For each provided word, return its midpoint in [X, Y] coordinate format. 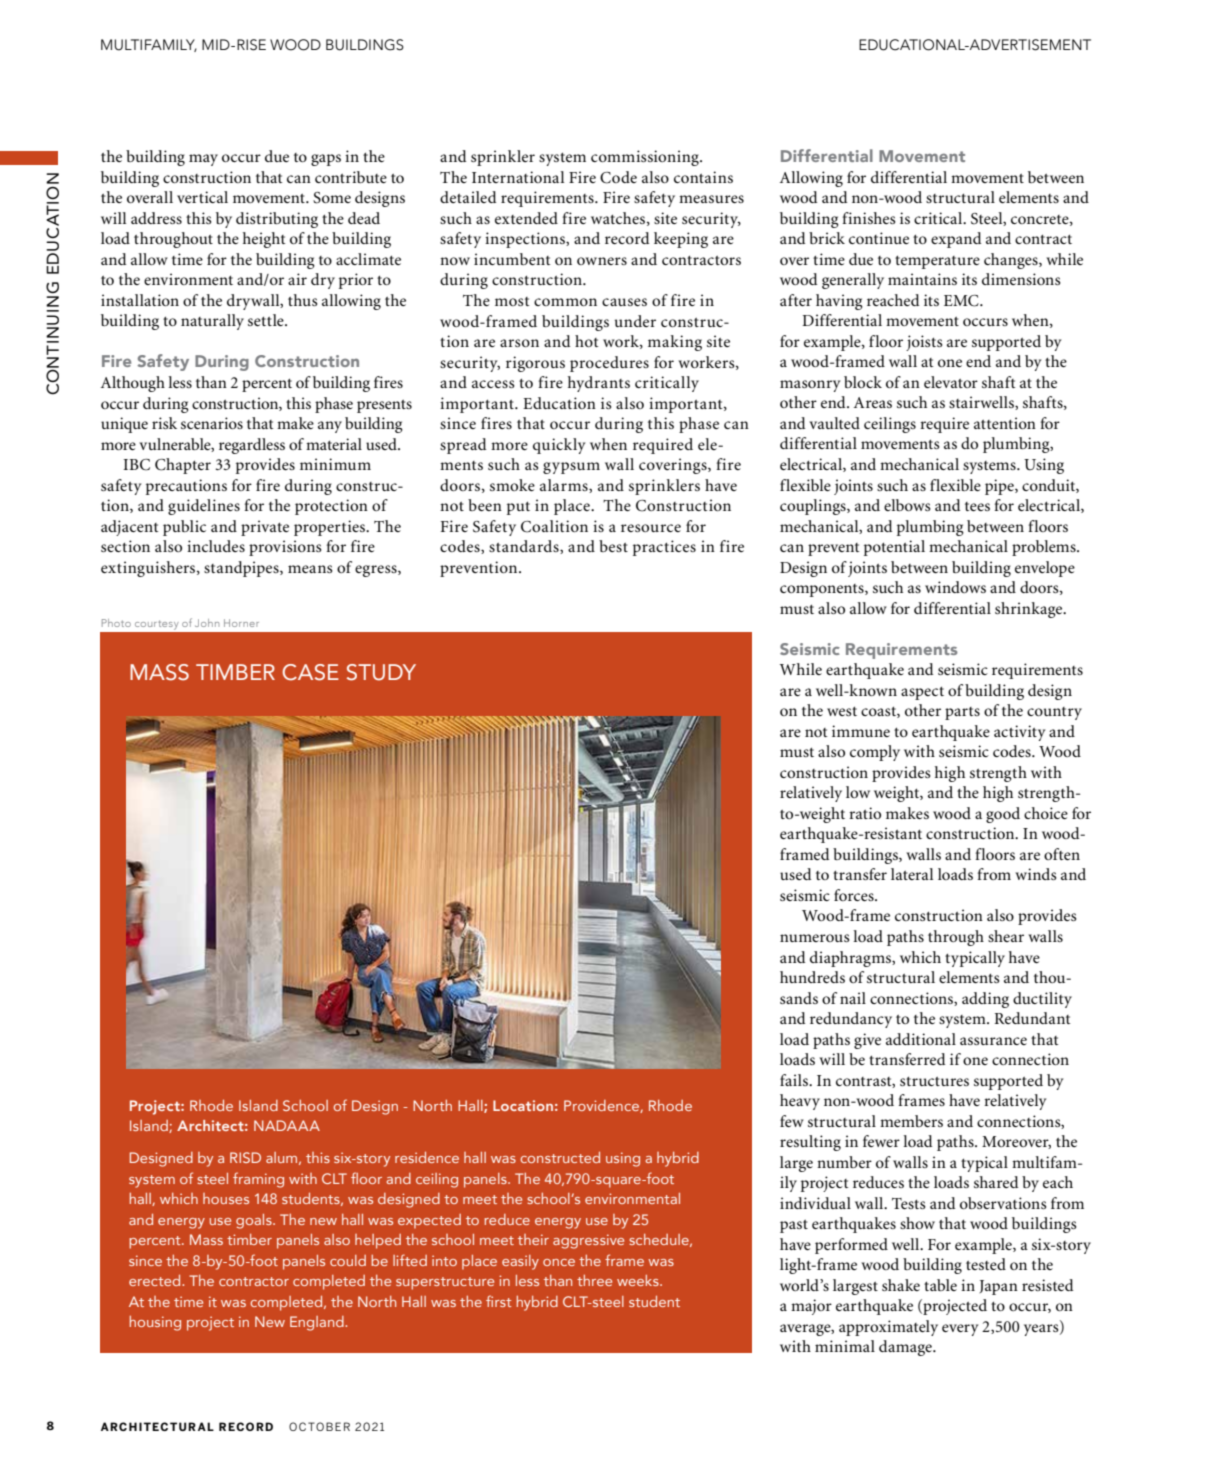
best [613, 546]
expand [956, 240]
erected [156, 1280]
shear [1006, 936]
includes [216, 546]
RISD [245, 1157]
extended [526, 218]
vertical [202, 197]
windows [955, 587]
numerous [815, 938]
